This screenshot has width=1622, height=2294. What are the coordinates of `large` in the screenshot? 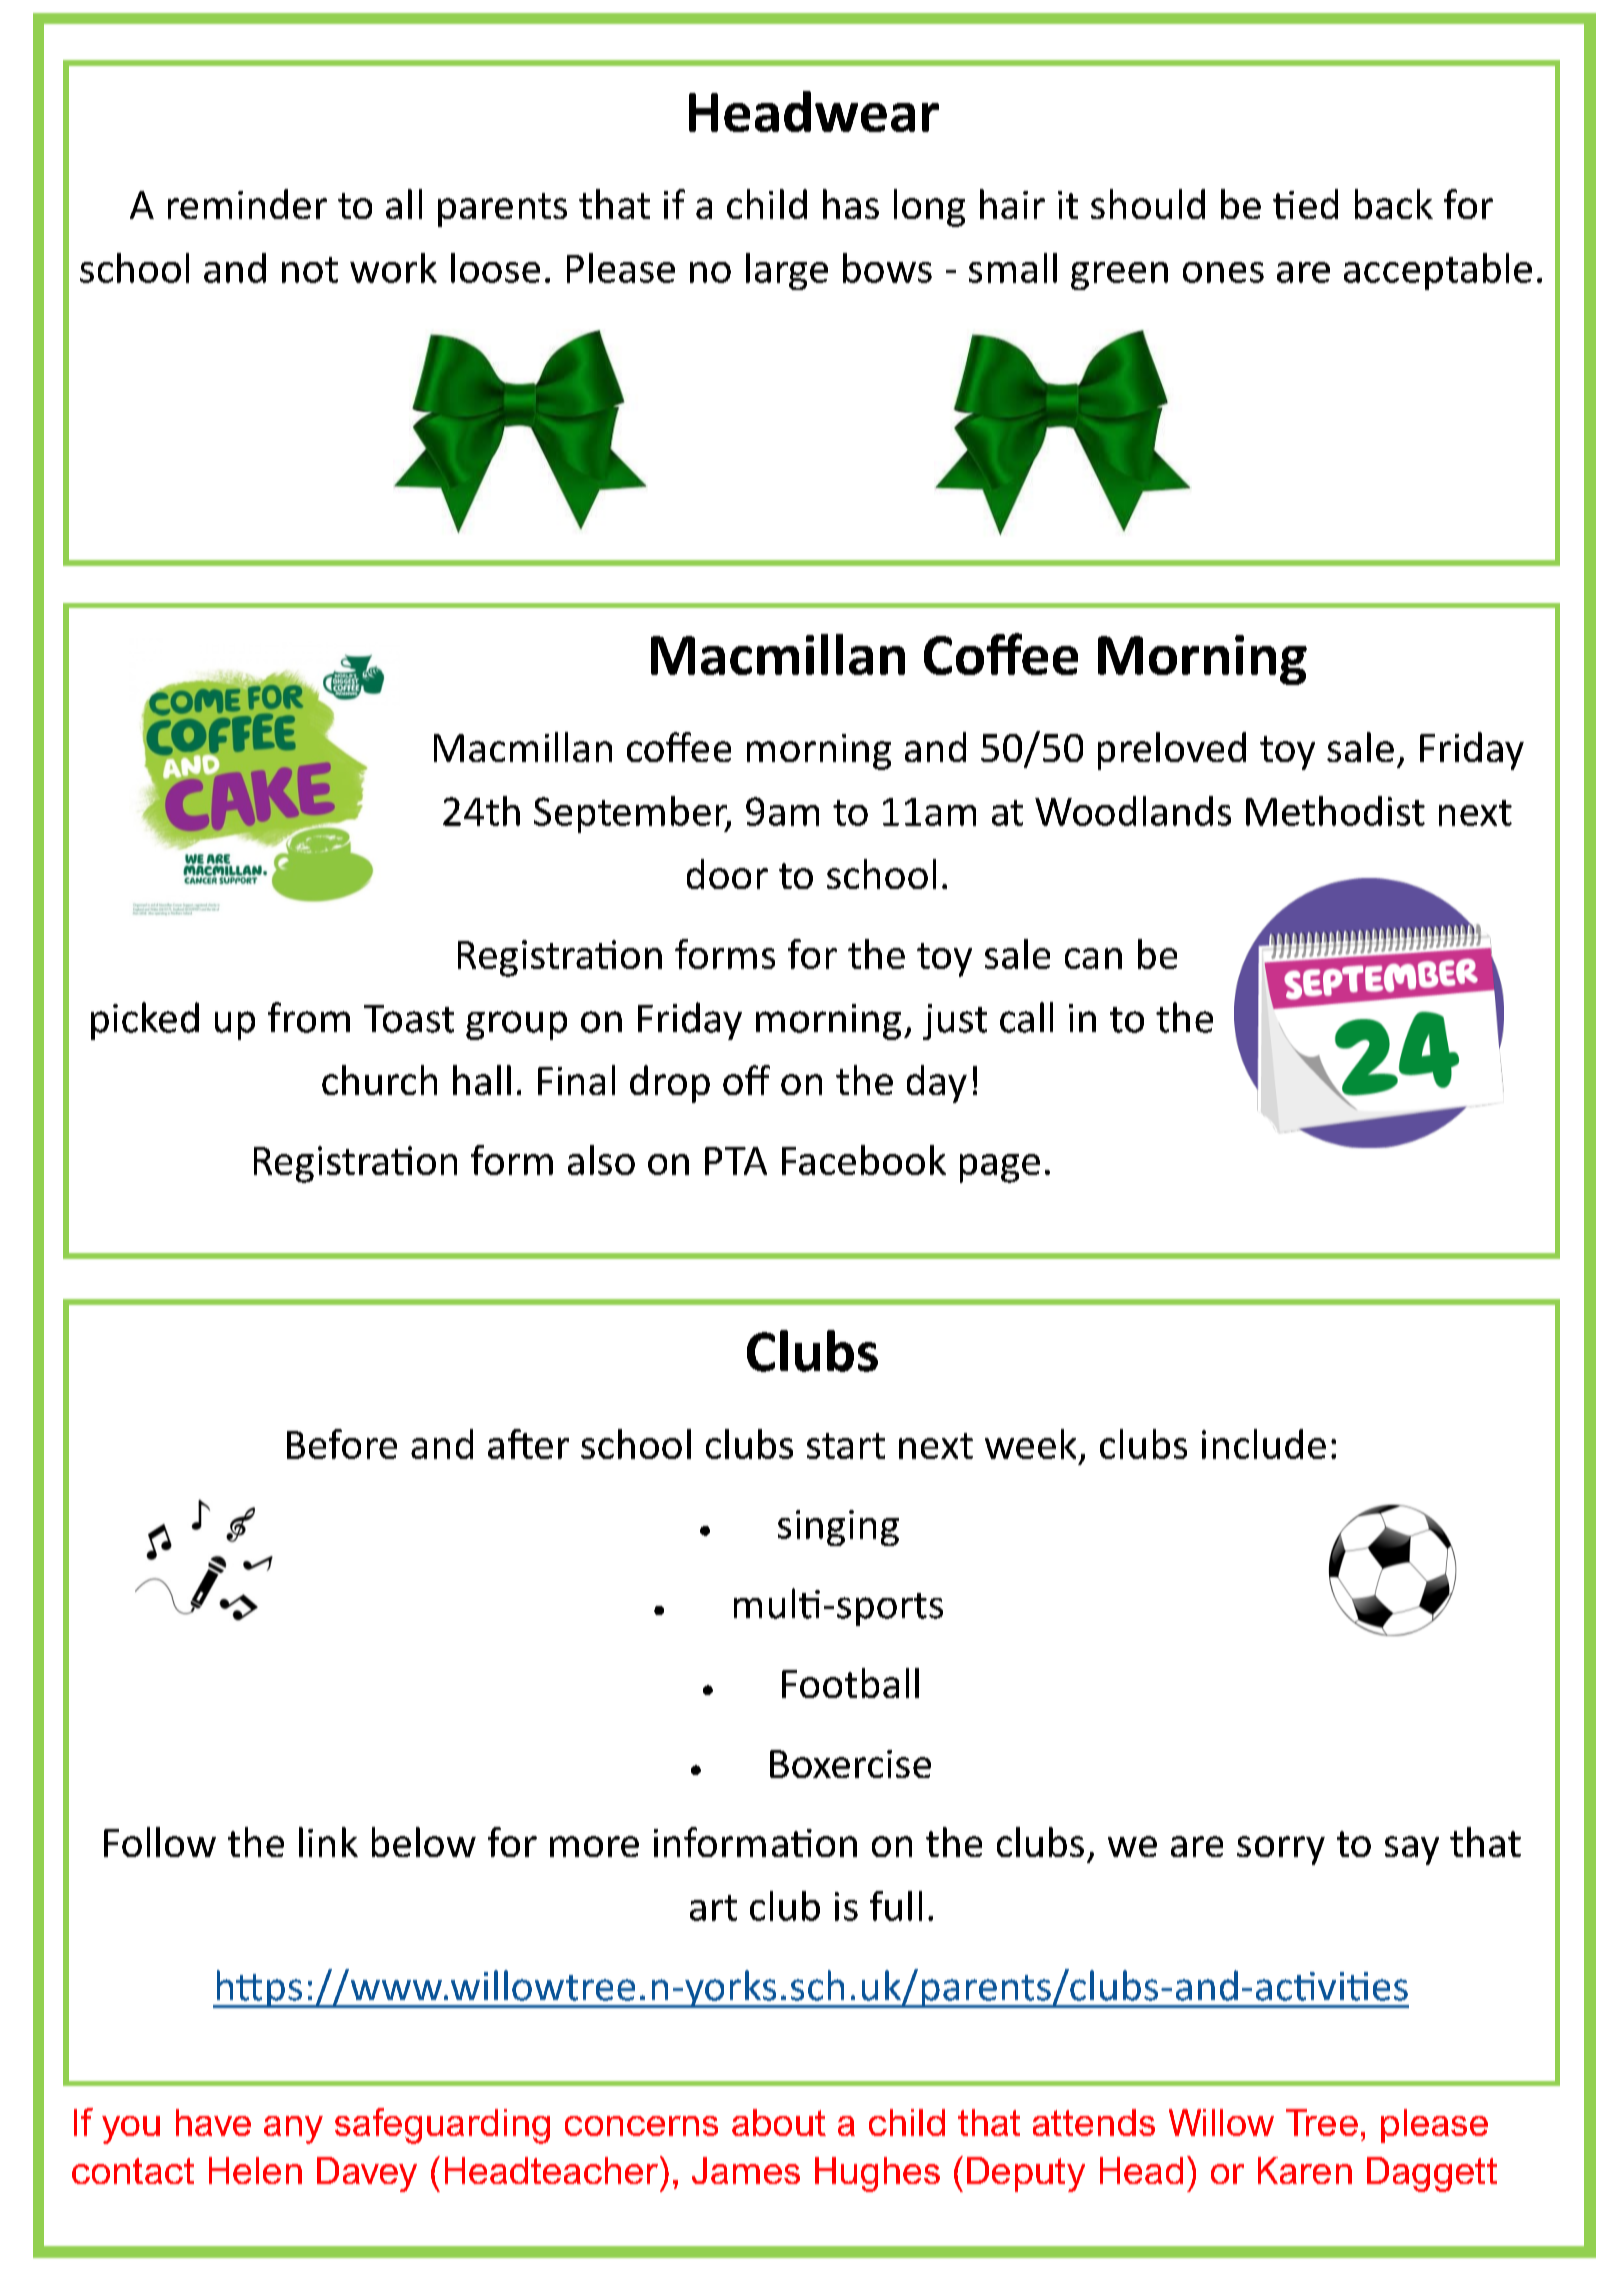 It's located at (787, 271).
